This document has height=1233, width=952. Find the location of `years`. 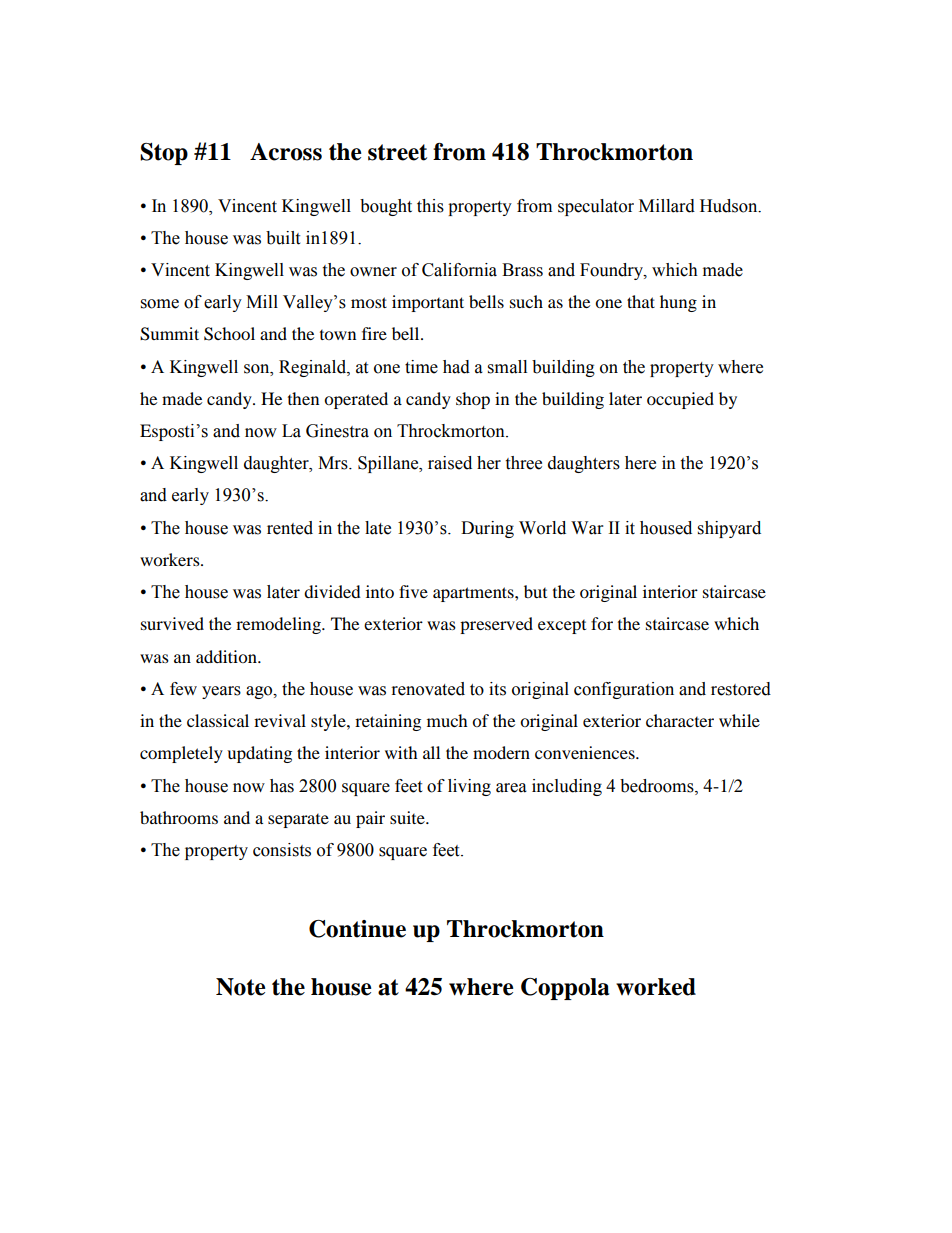

years is located at coordinates (221, 692).
